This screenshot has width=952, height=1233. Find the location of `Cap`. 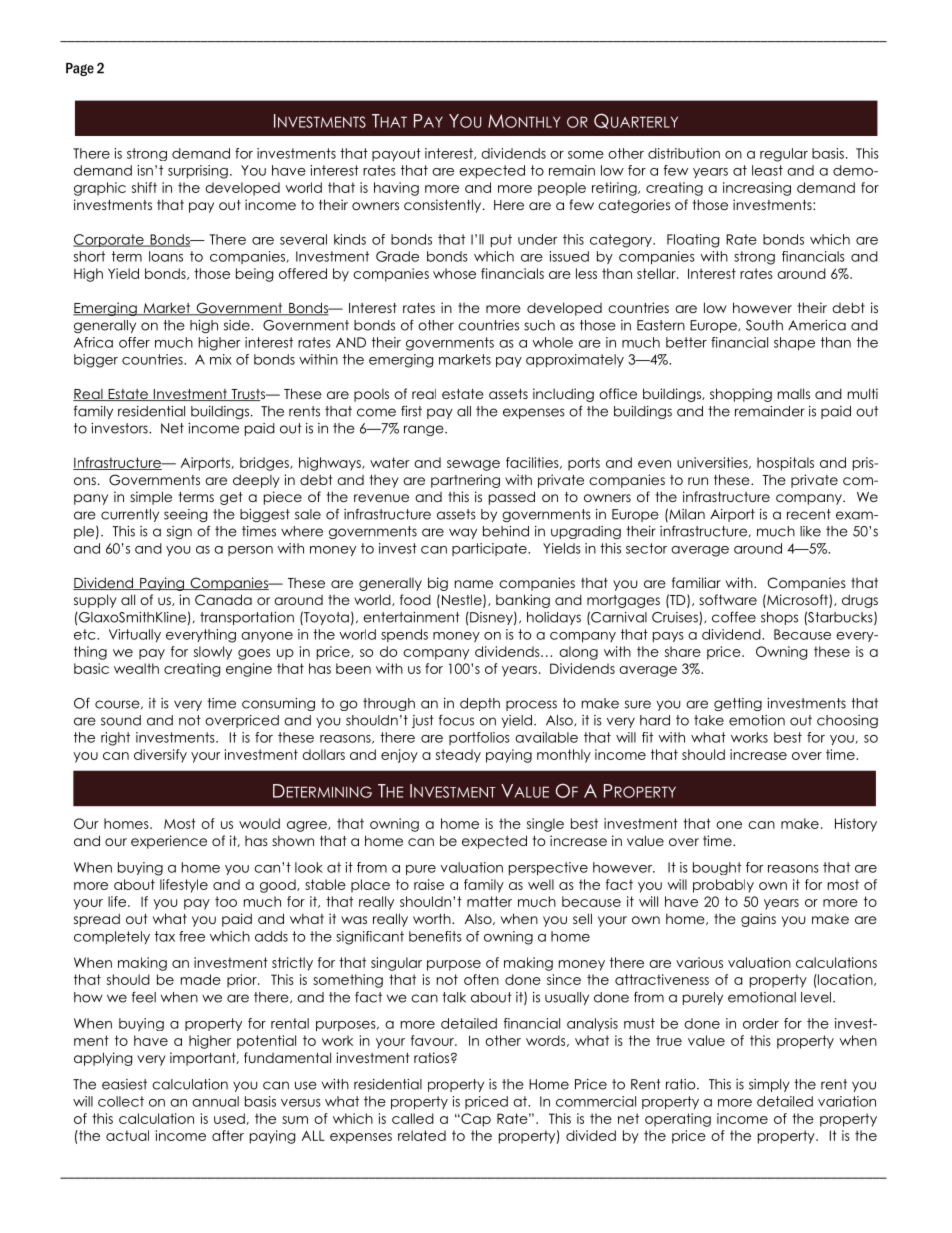

Cap is located at coordinates (475, 1120).
